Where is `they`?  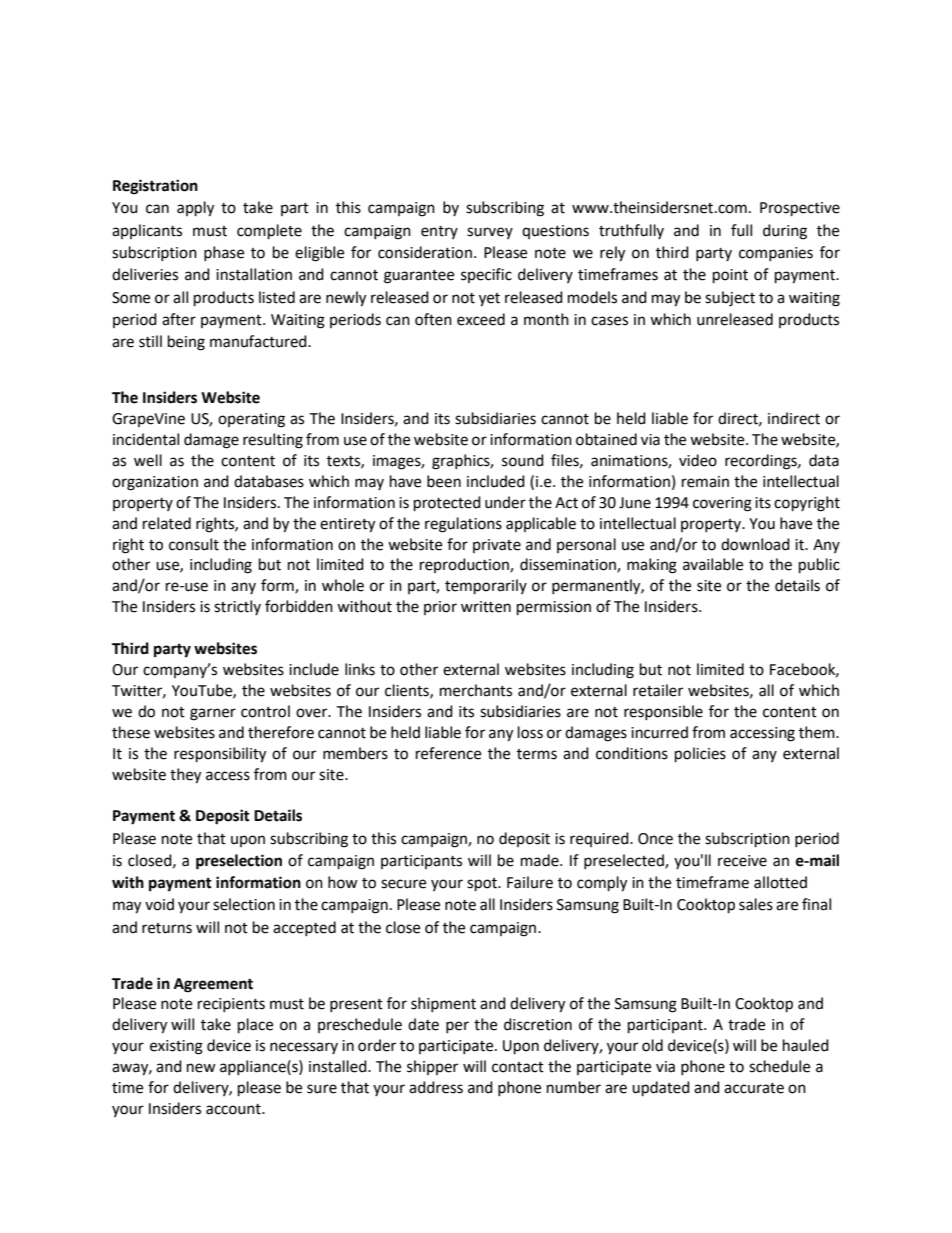 they is located at coordinates (185, 776).
